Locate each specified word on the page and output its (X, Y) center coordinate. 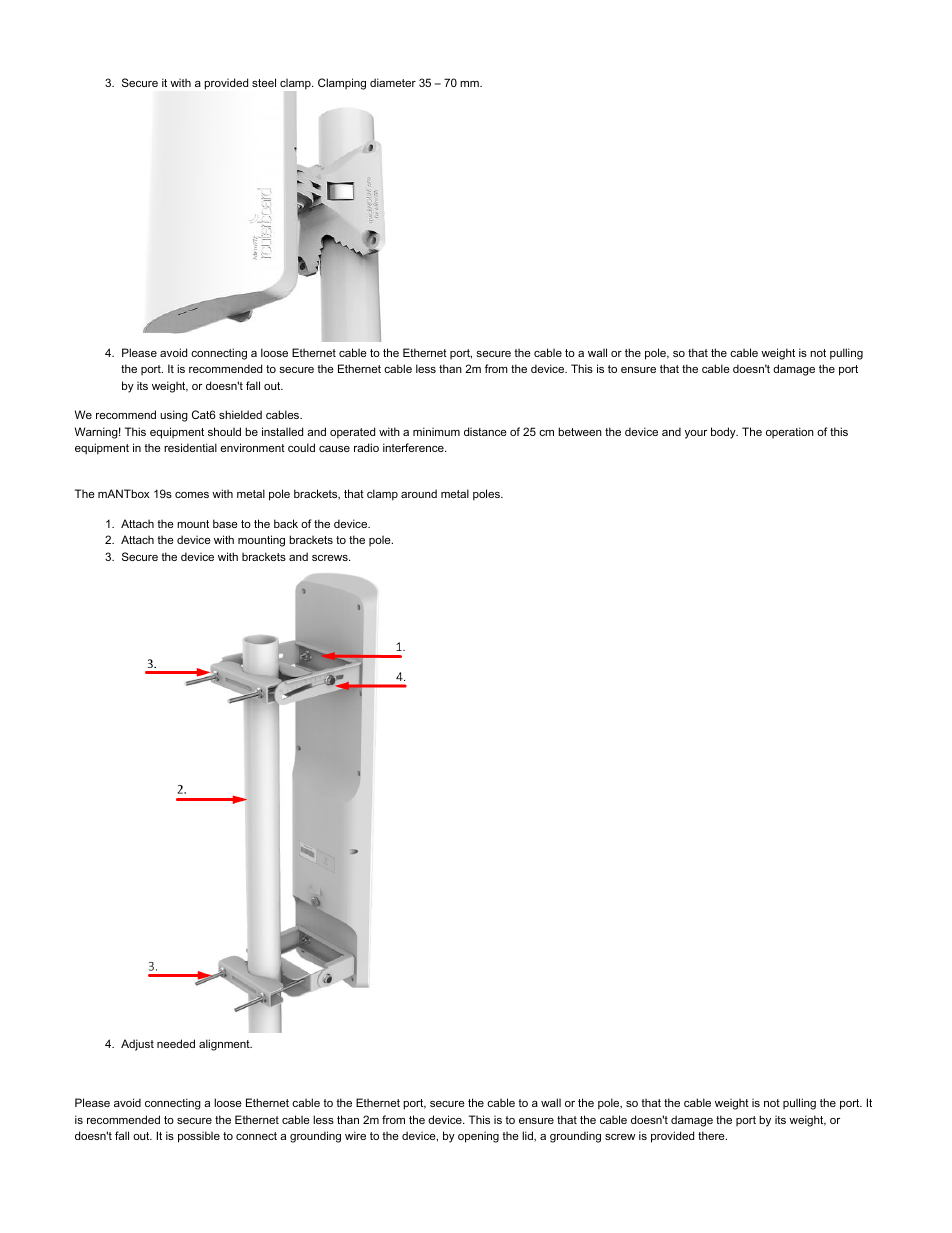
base (225, 523)
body (724, 433)
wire (355, 1135)
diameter (393, 82)
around (419, 493)
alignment (225, 1045)
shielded (240, 414)
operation (790, 432)
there (712, 1135)
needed (176, 1043)
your (696, 434)
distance (485, 431)
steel (264, 82)
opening (478, 1137)
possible (199, 1137)
